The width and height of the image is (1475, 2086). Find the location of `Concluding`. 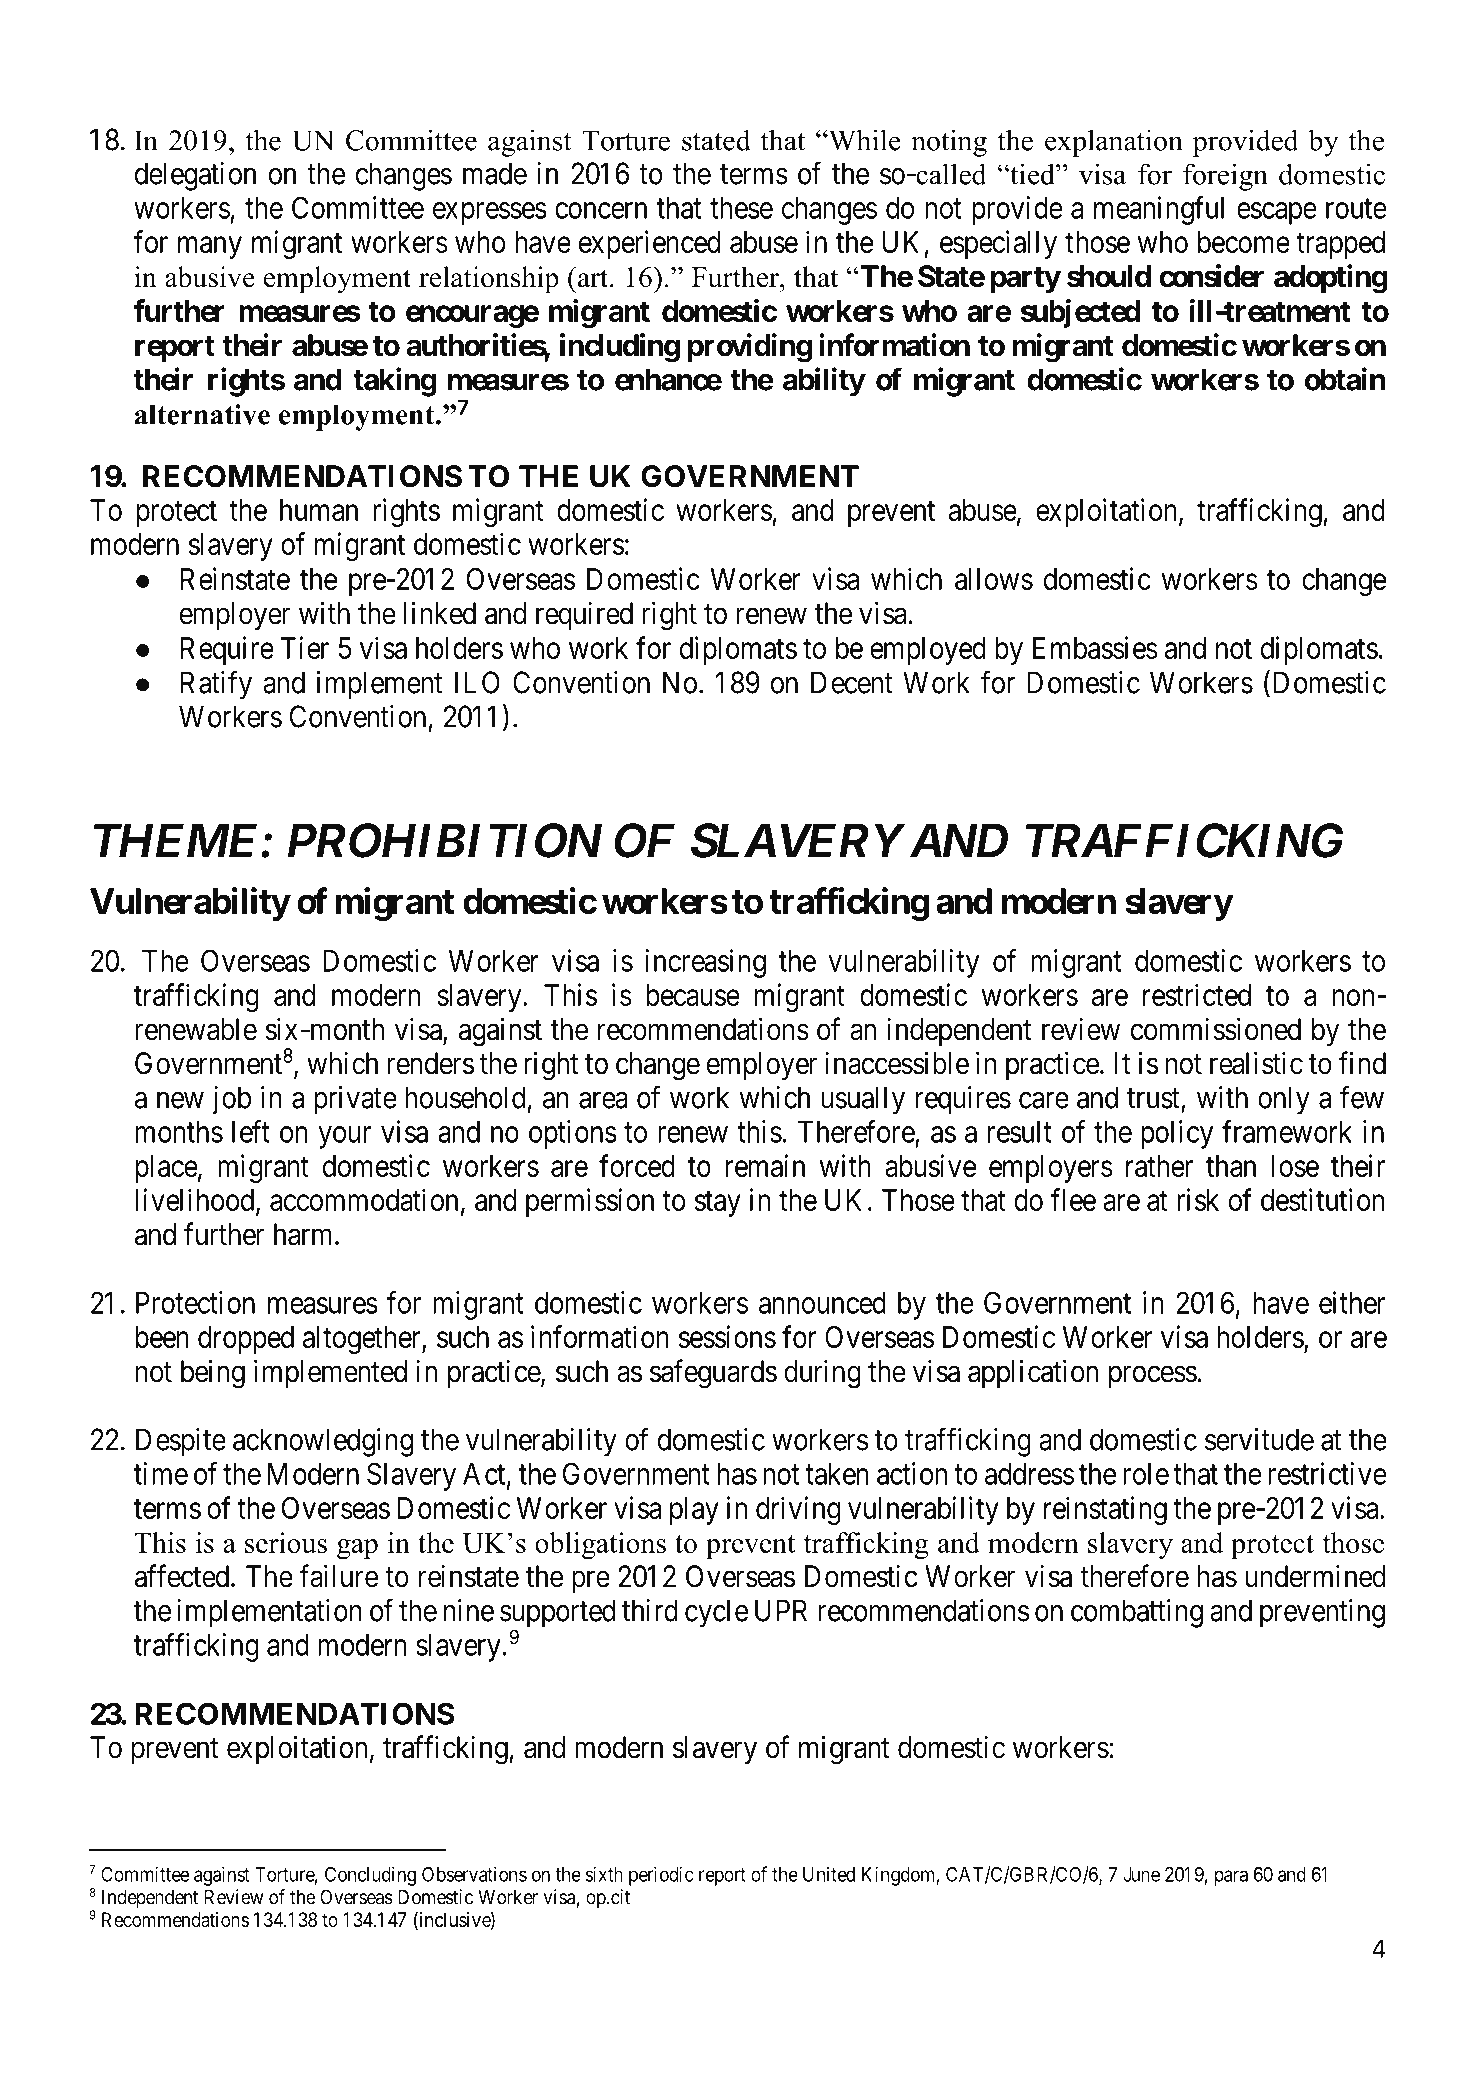

Concluding is located at coordinates (370, 1876).
